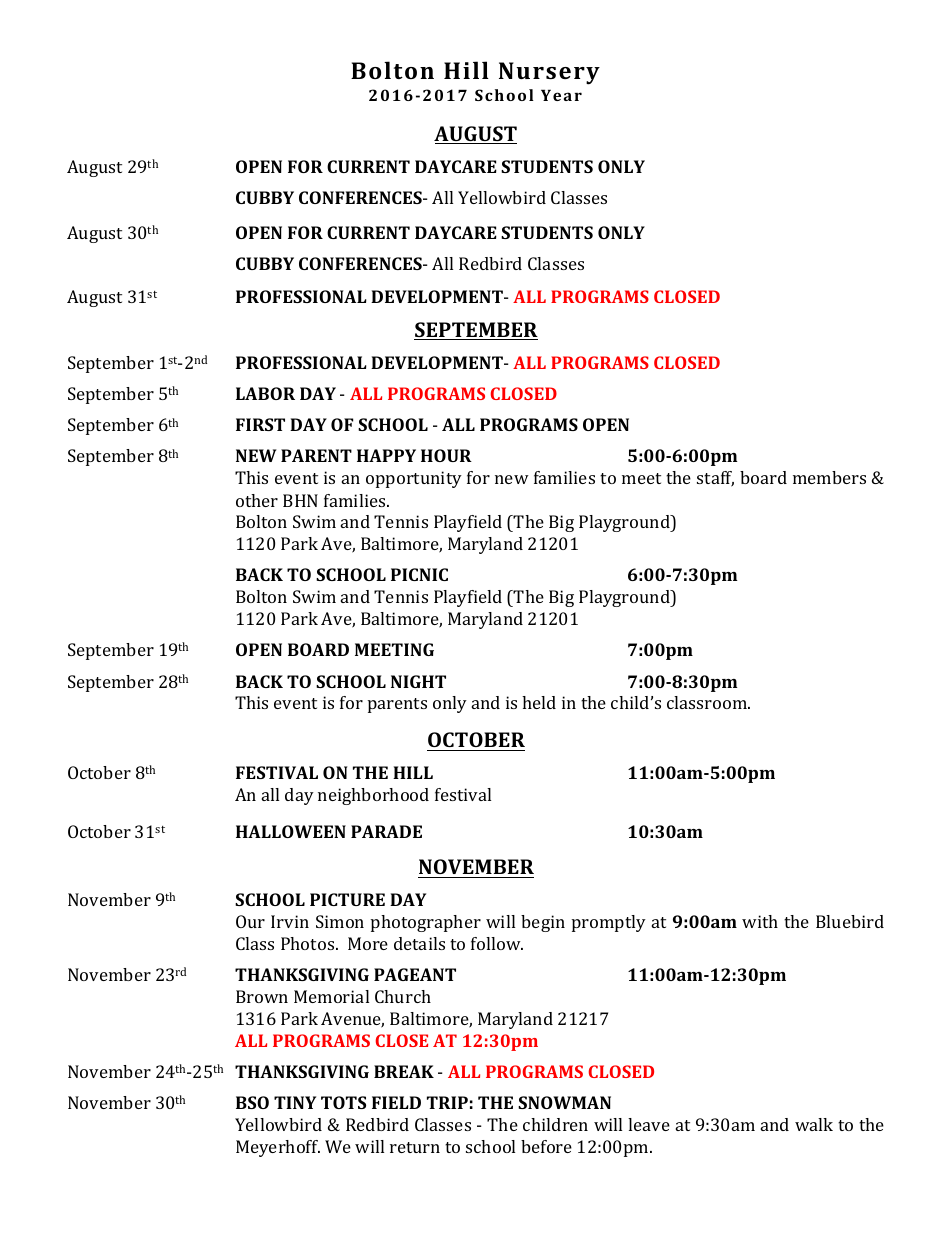  What do you see at coordinates (265, 393) in the page?
I see `LABOR` at bounding box center [265, 393].
